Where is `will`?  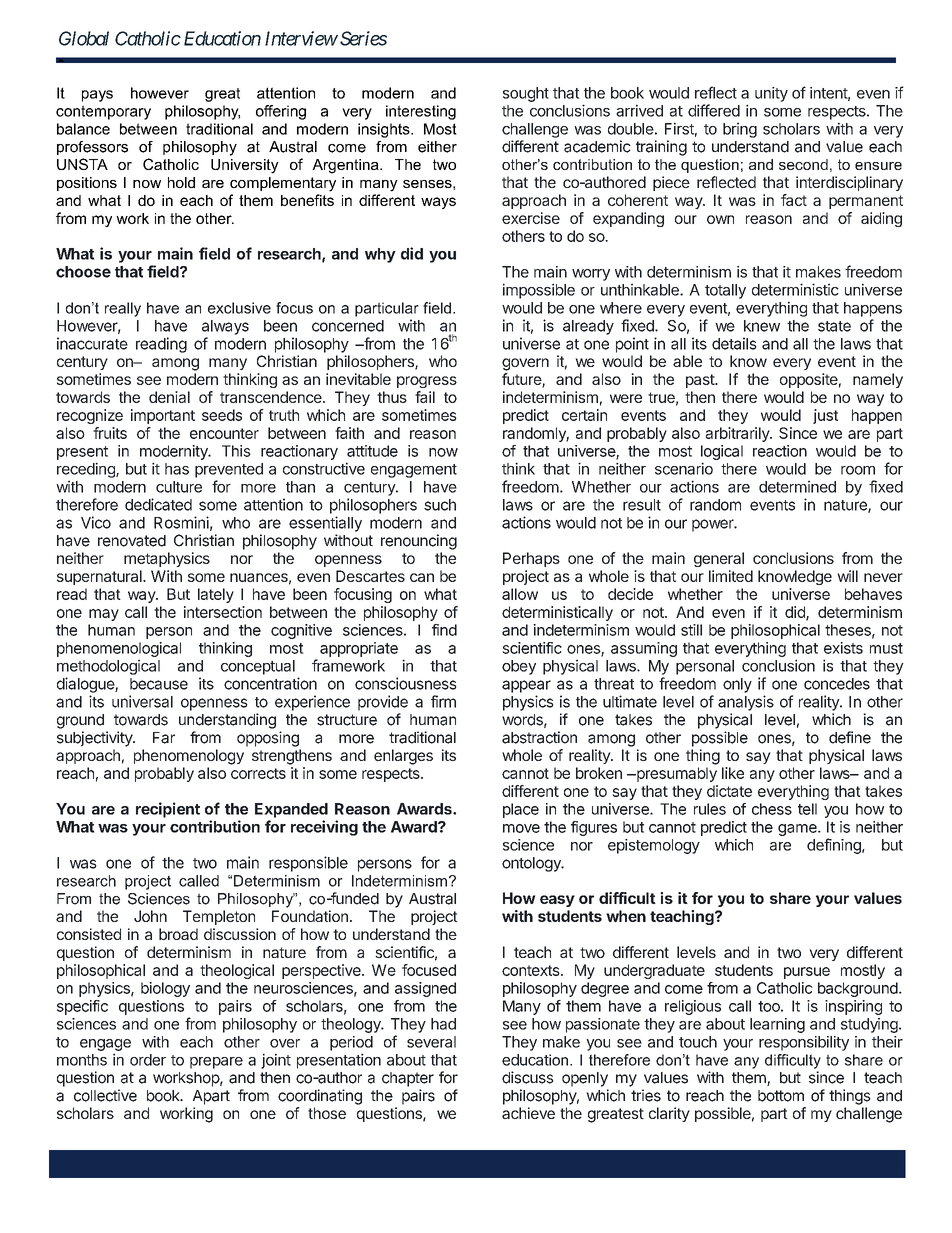
will is located at coordinates (847, 576).
